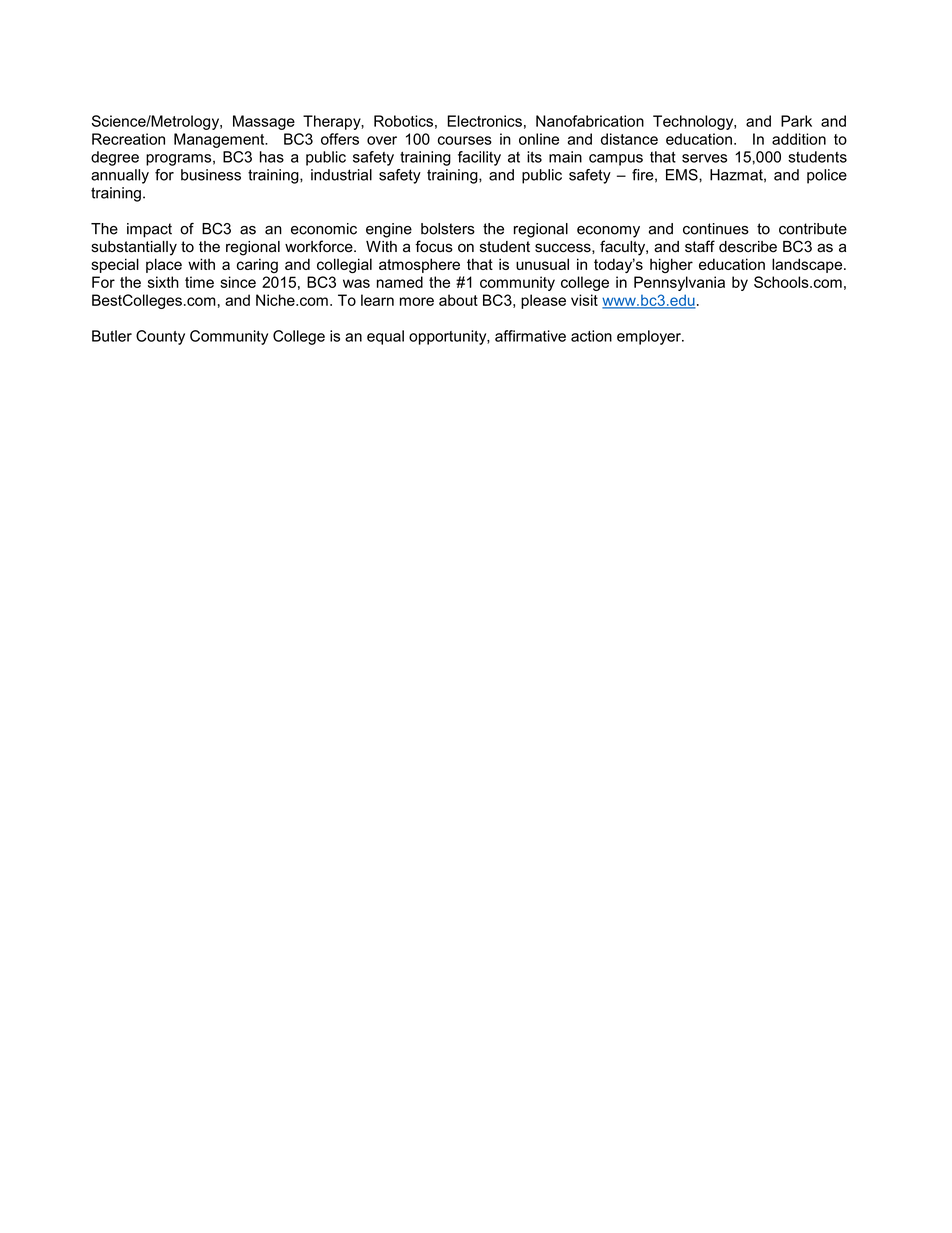 Image resolution: width=952 pixels, height=1233 pixels. What do you see at coordinates (149, 230) in the page?
I see `impact` at bounding box center [149, 230].
